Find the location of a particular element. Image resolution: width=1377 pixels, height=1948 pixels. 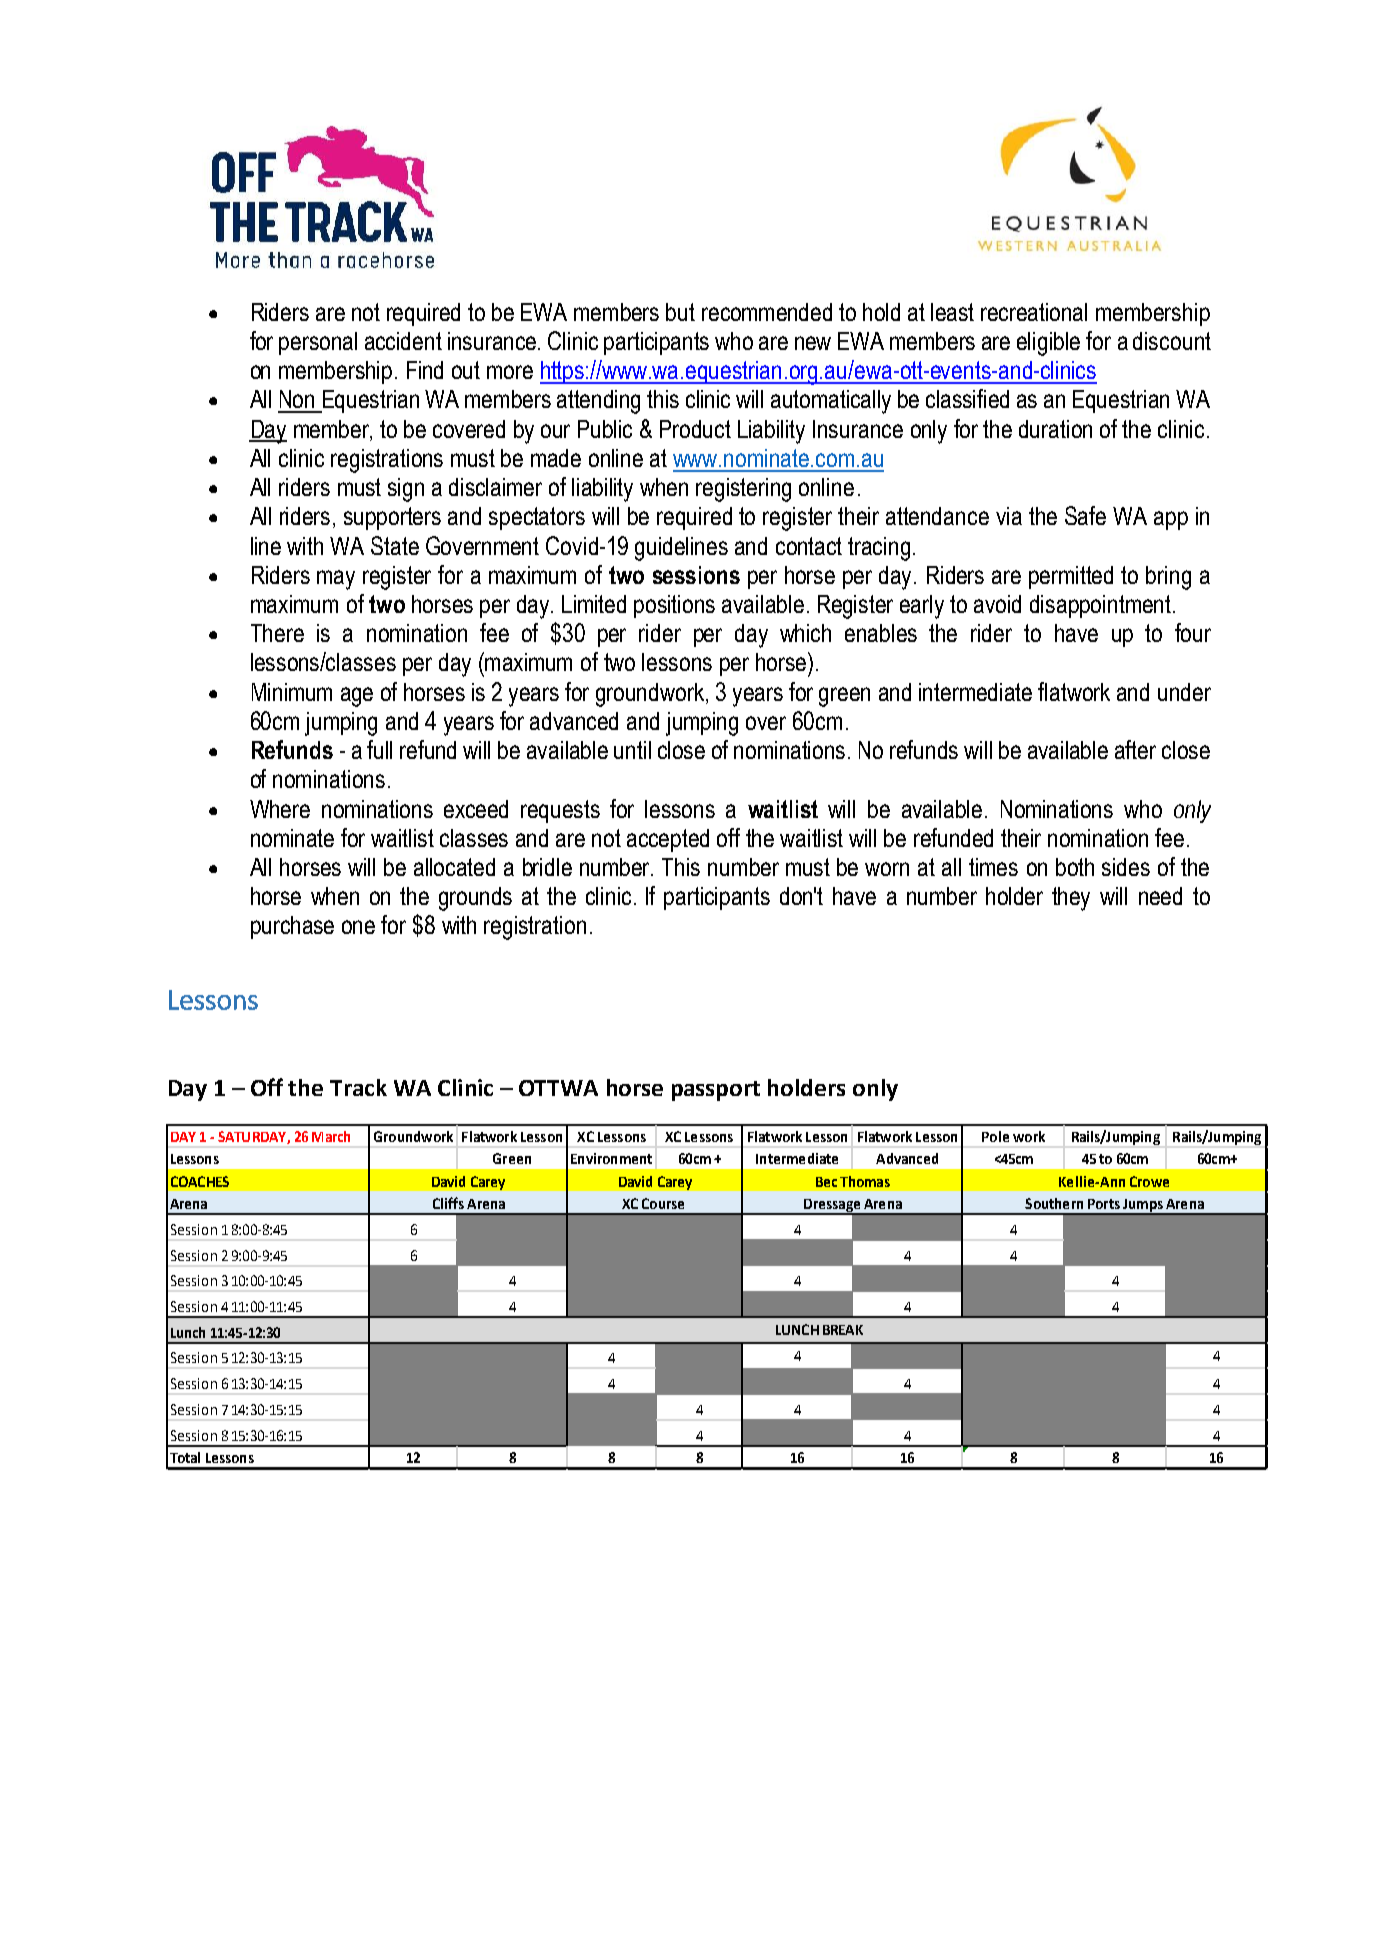

may is located at coordinates (336, 580).
